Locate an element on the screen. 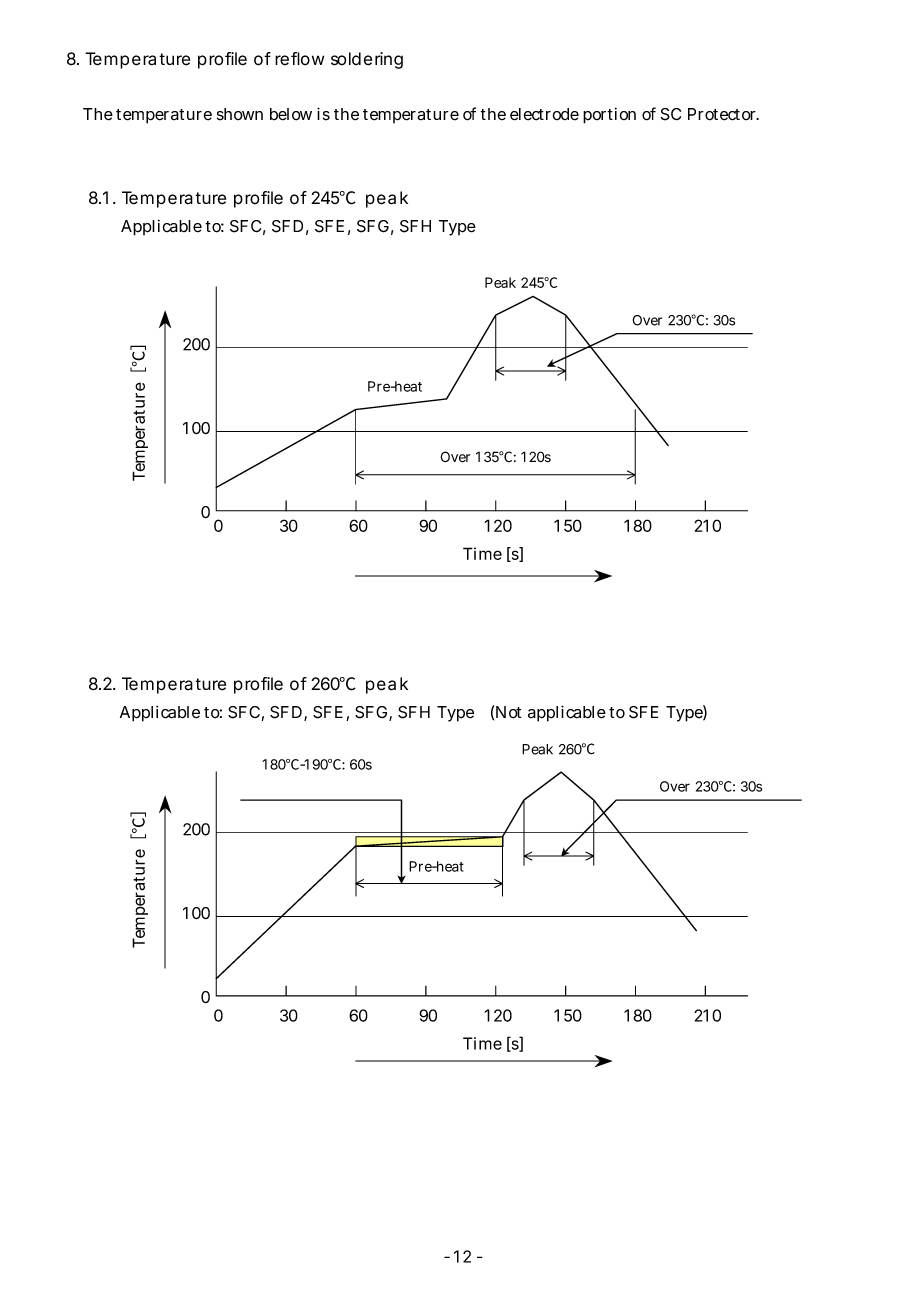 The height and width of the screenshot is (1308, 924). portion is located at coordinates (609, 115).
